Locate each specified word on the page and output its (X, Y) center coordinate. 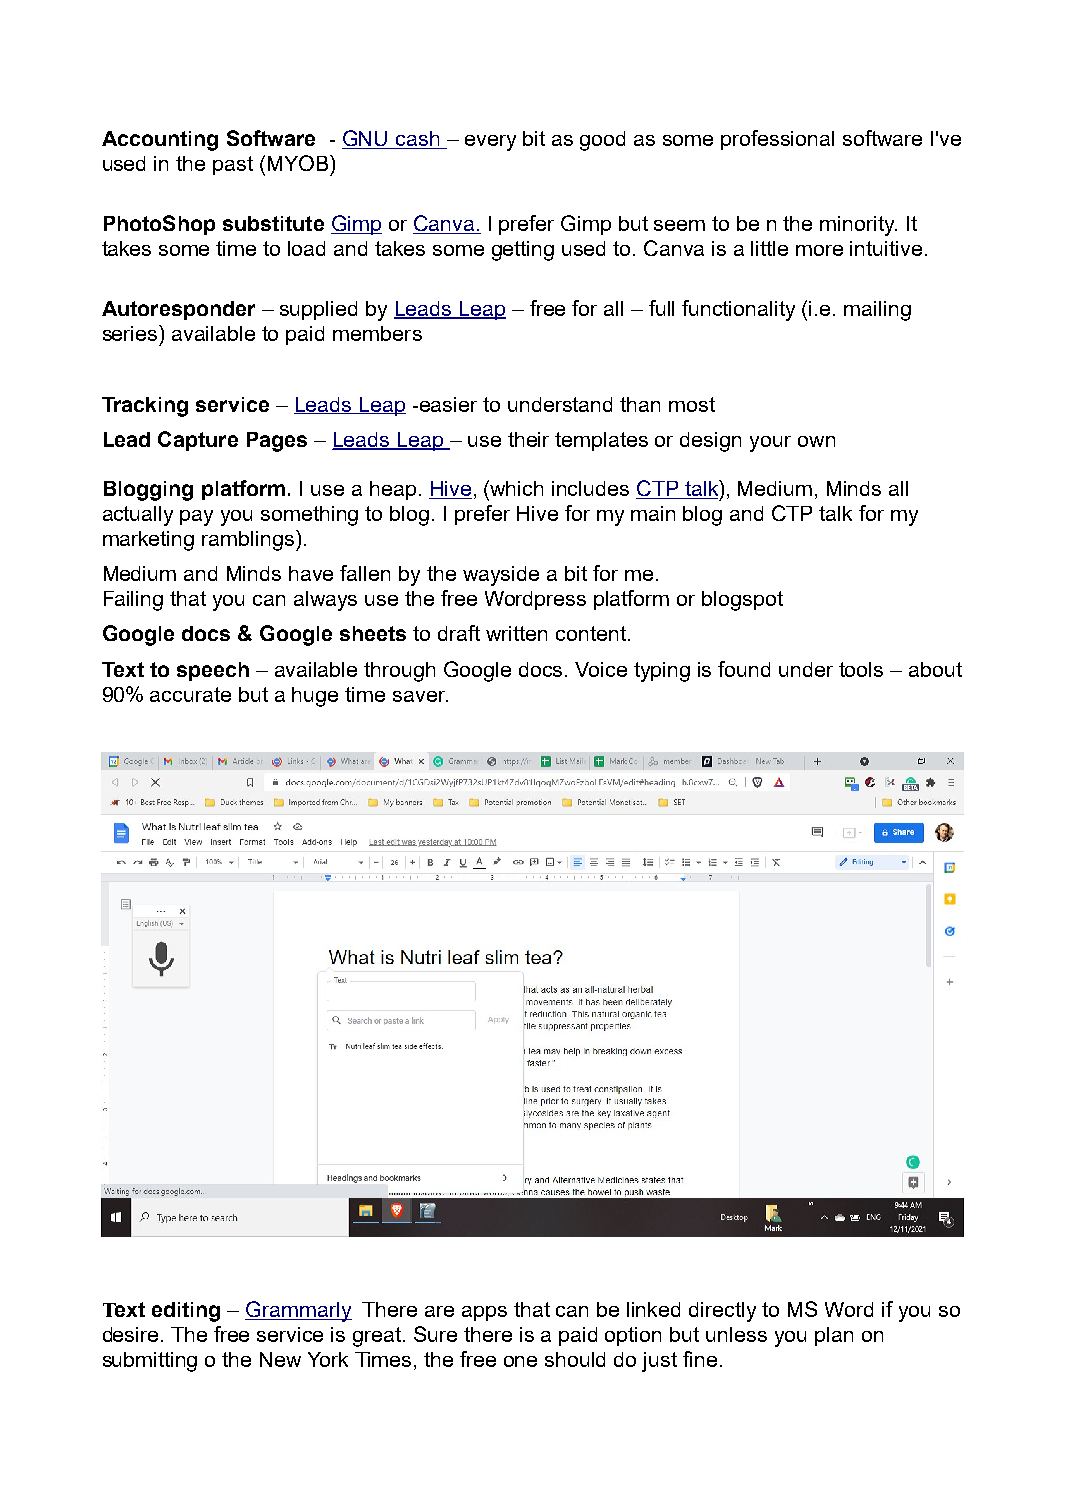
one (520, 1361)
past (233, 165)
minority (858, 226)
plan (834, 1336)
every (490, 143)
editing (186, 1312)
